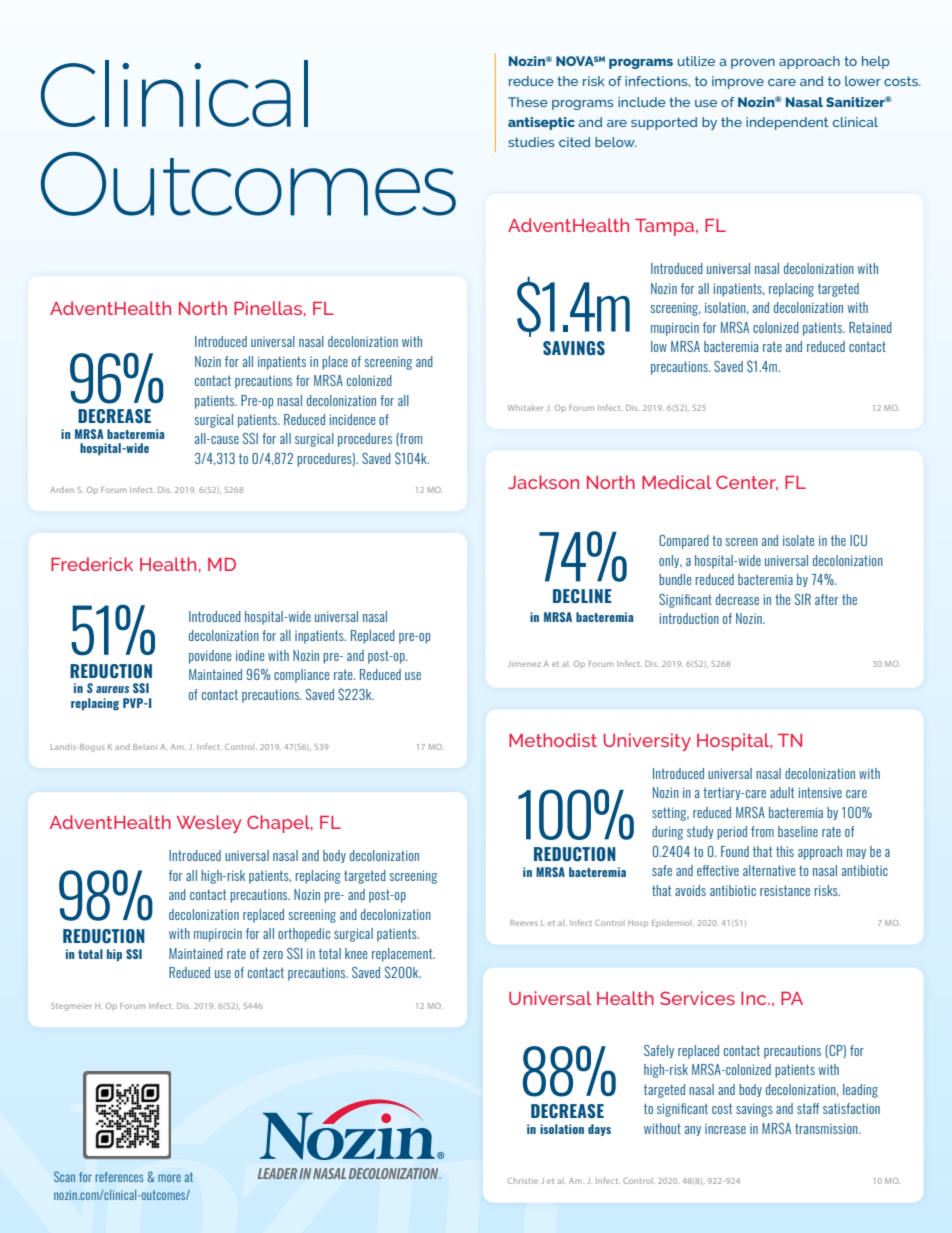 The image size is (952, 1233). What do you see at coordinates (523, 1181) in the image?
I see `Christie` at bounding box center [523, 1181].
